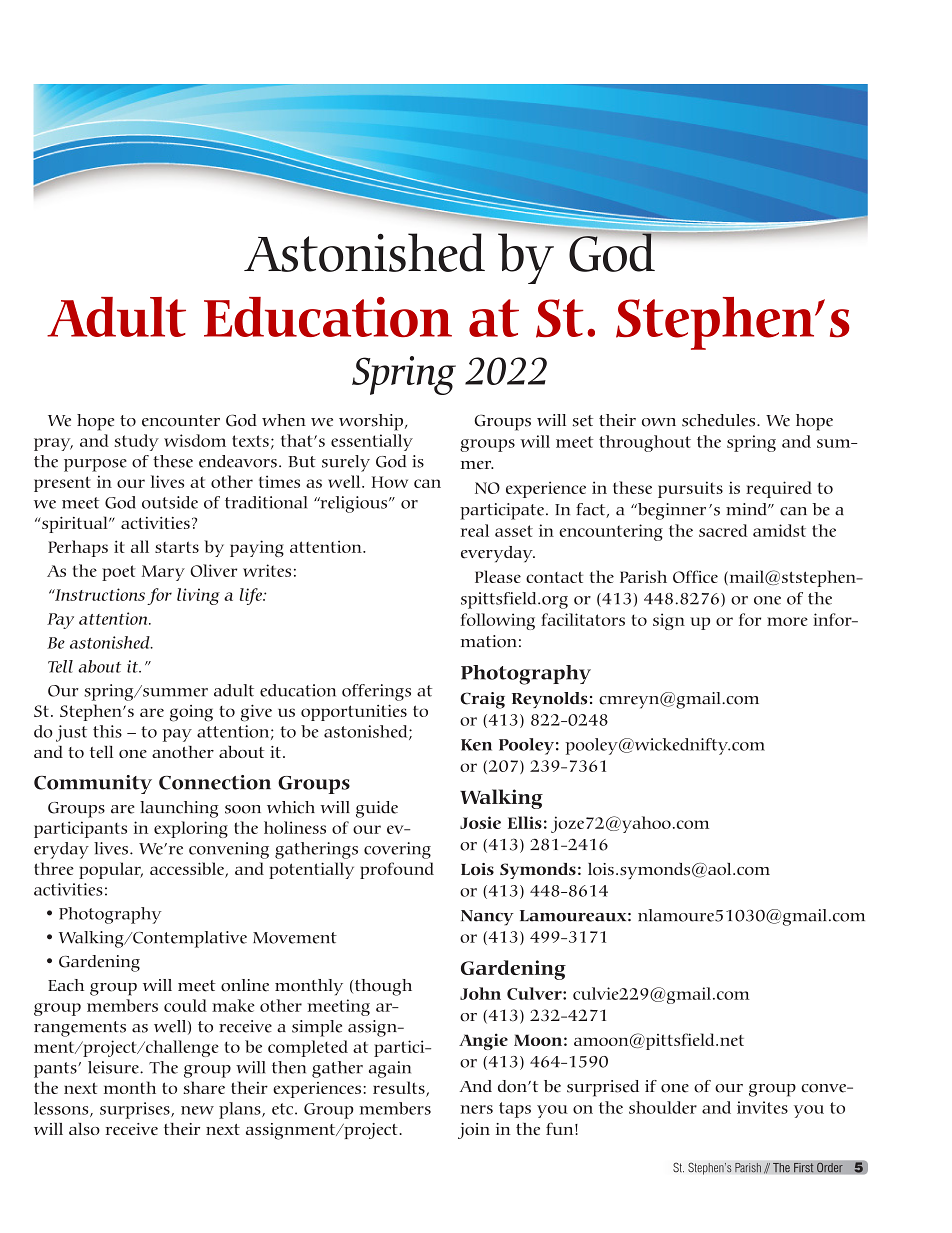  What do you see at coordinates (93, 784) in the document?
I see `Community` at bounding box center [93, 784].
